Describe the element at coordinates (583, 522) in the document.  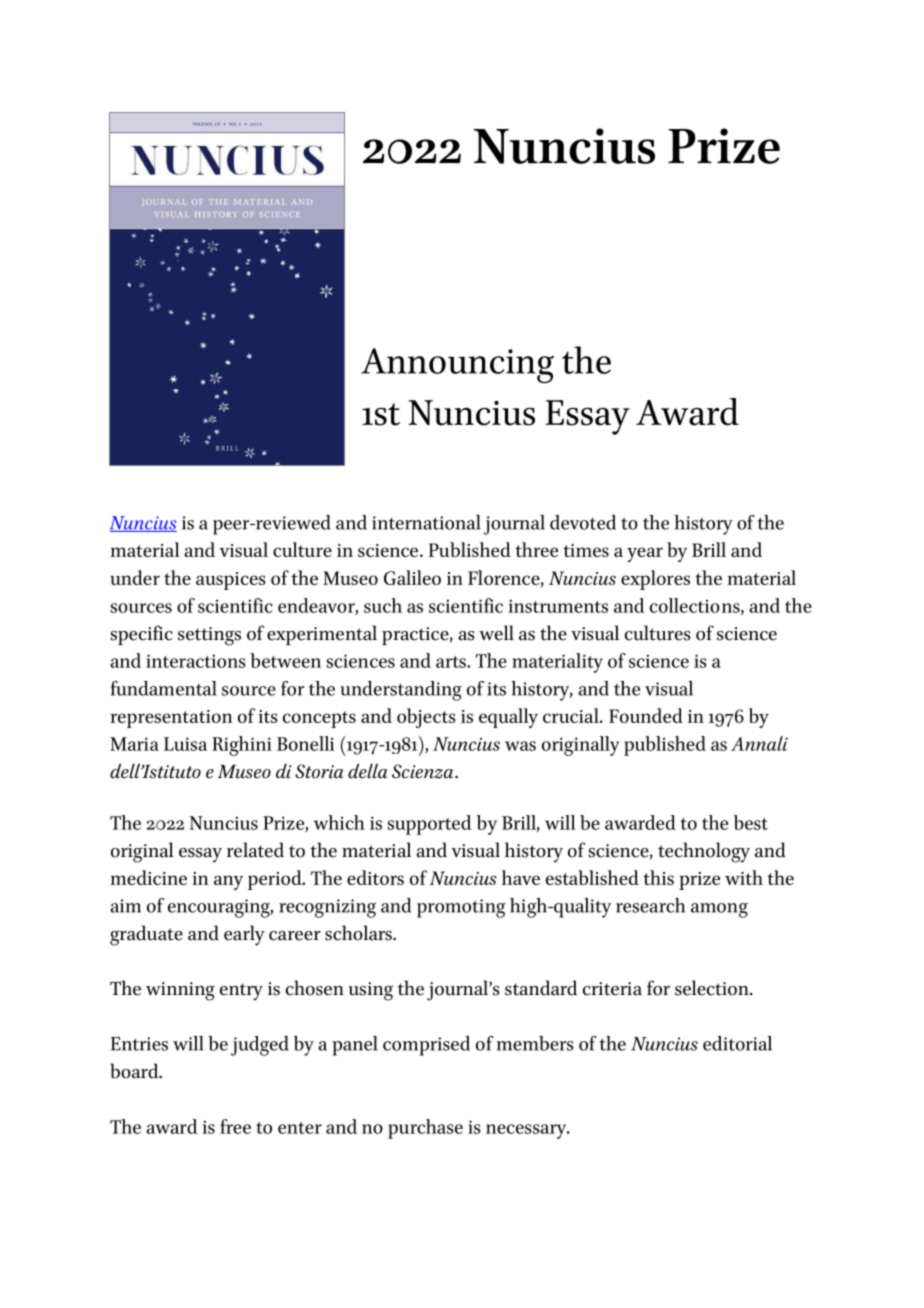
I see `devoted` at that location.
